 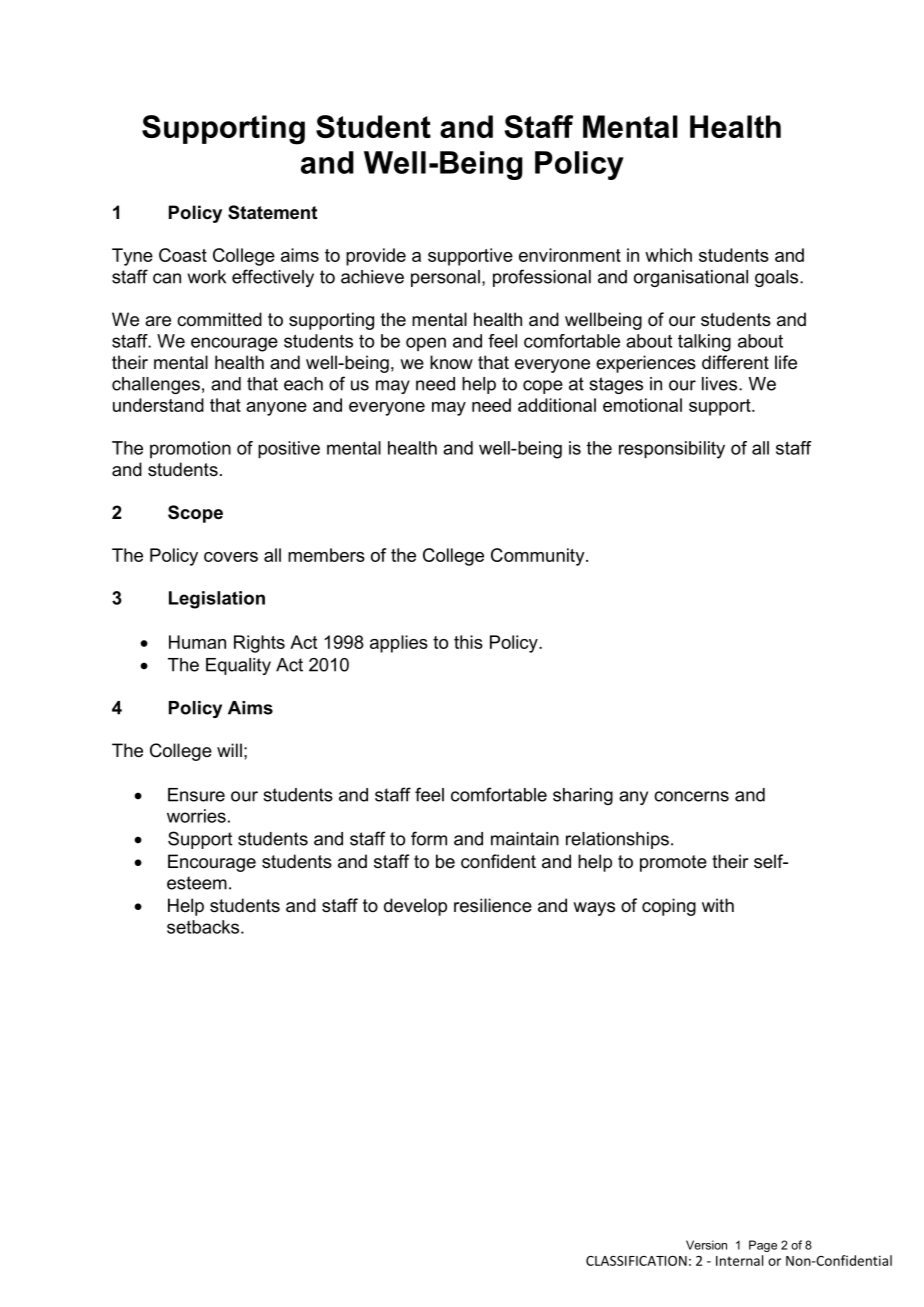 I want to click on promotion, so click(x=190, y=449).
